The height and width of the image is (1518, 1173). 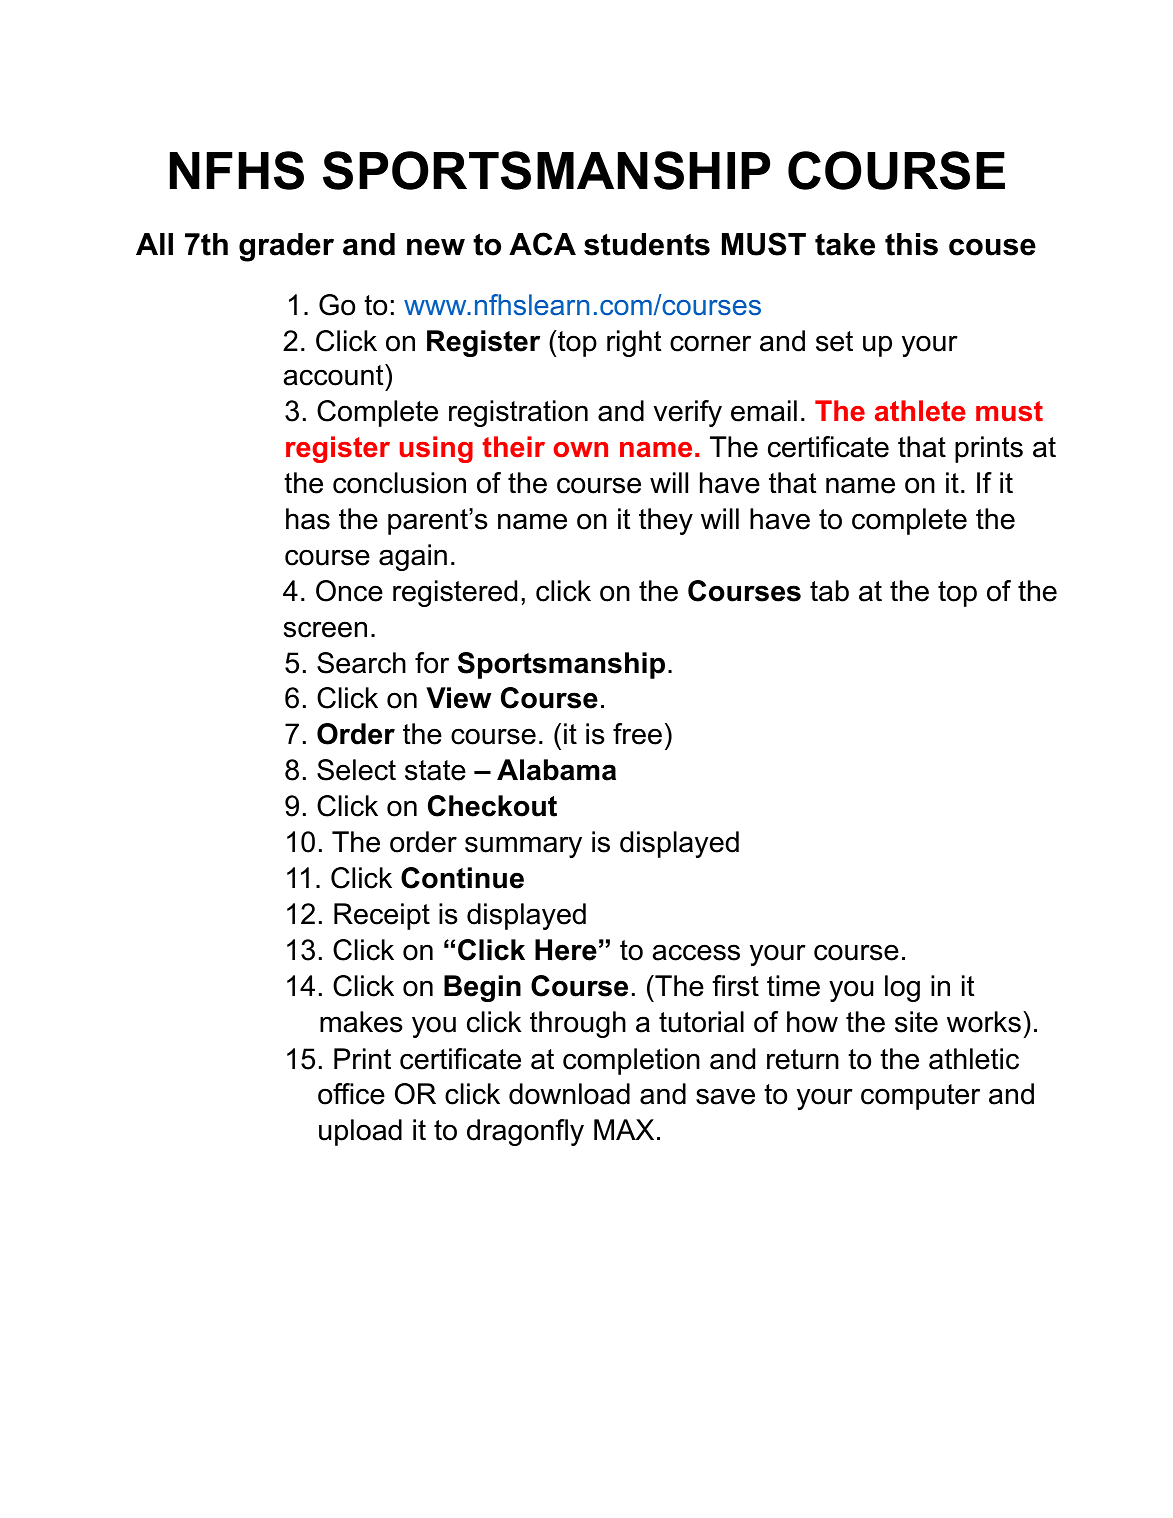 I want to click on download, so click(x=569, y=1094).
